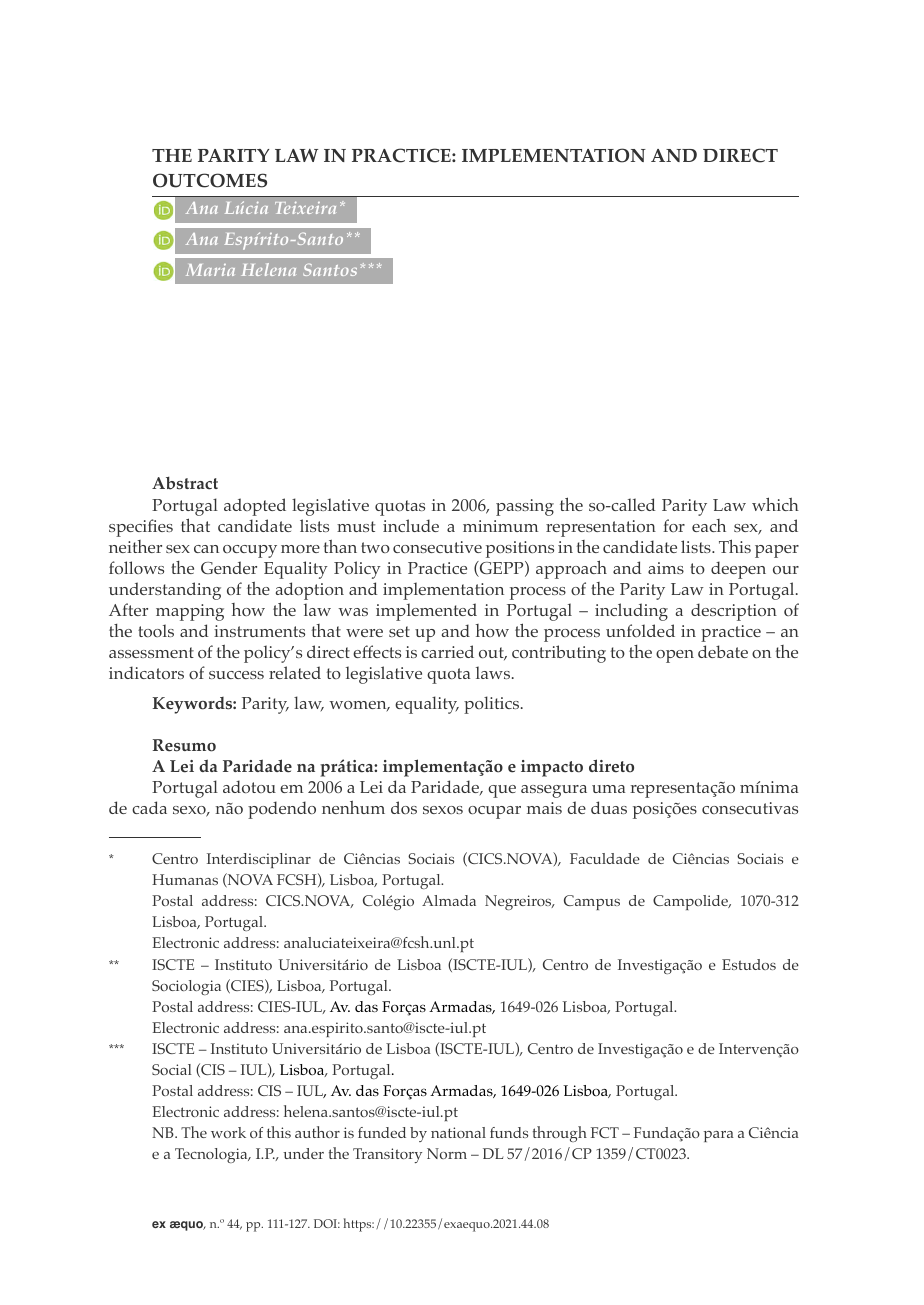 This image has height=1305, width=924. I want to click on work, so click(228, 1132).
